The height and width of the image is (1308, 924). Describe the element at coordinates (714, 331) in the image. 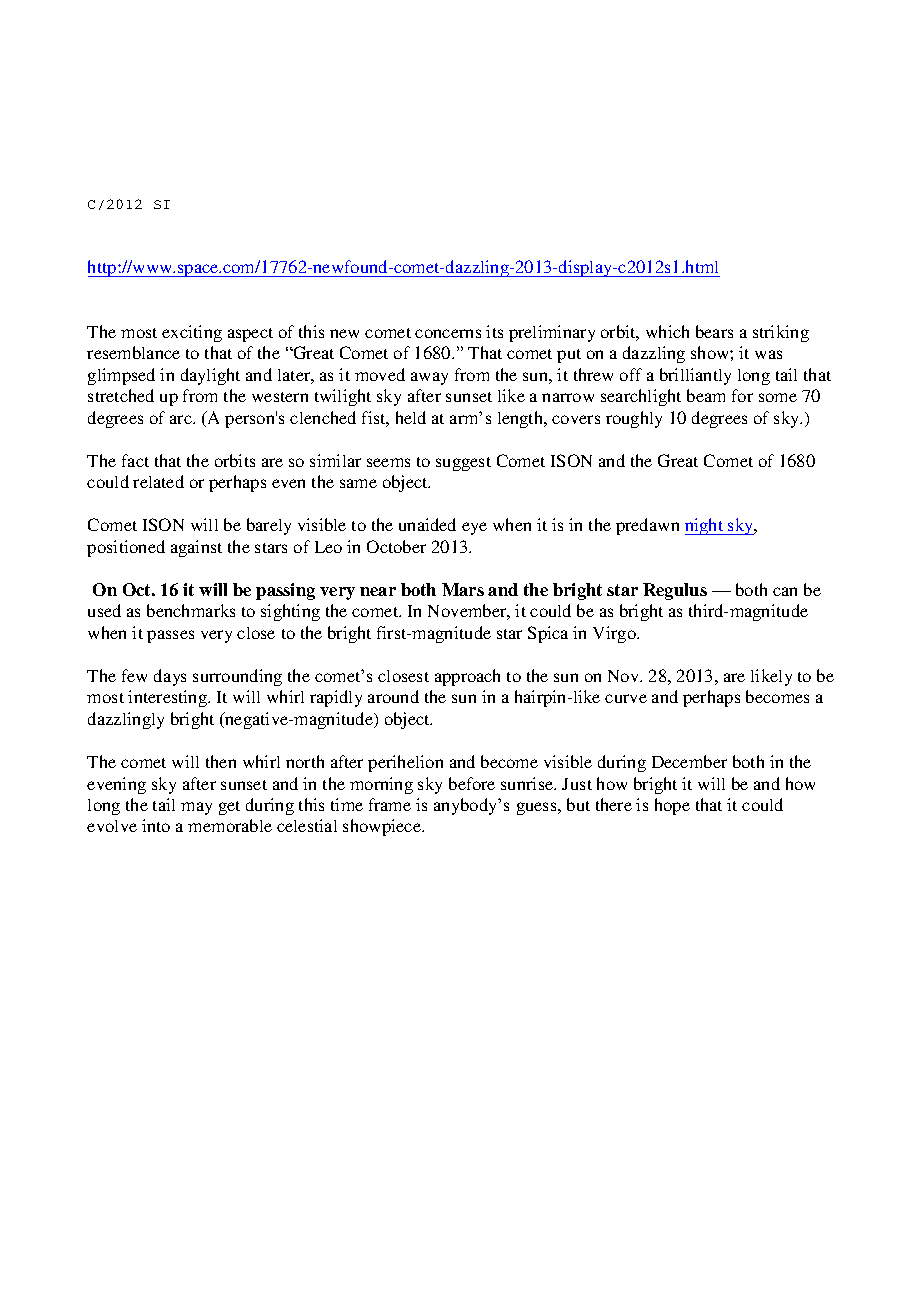

I see `bears` at that location.
